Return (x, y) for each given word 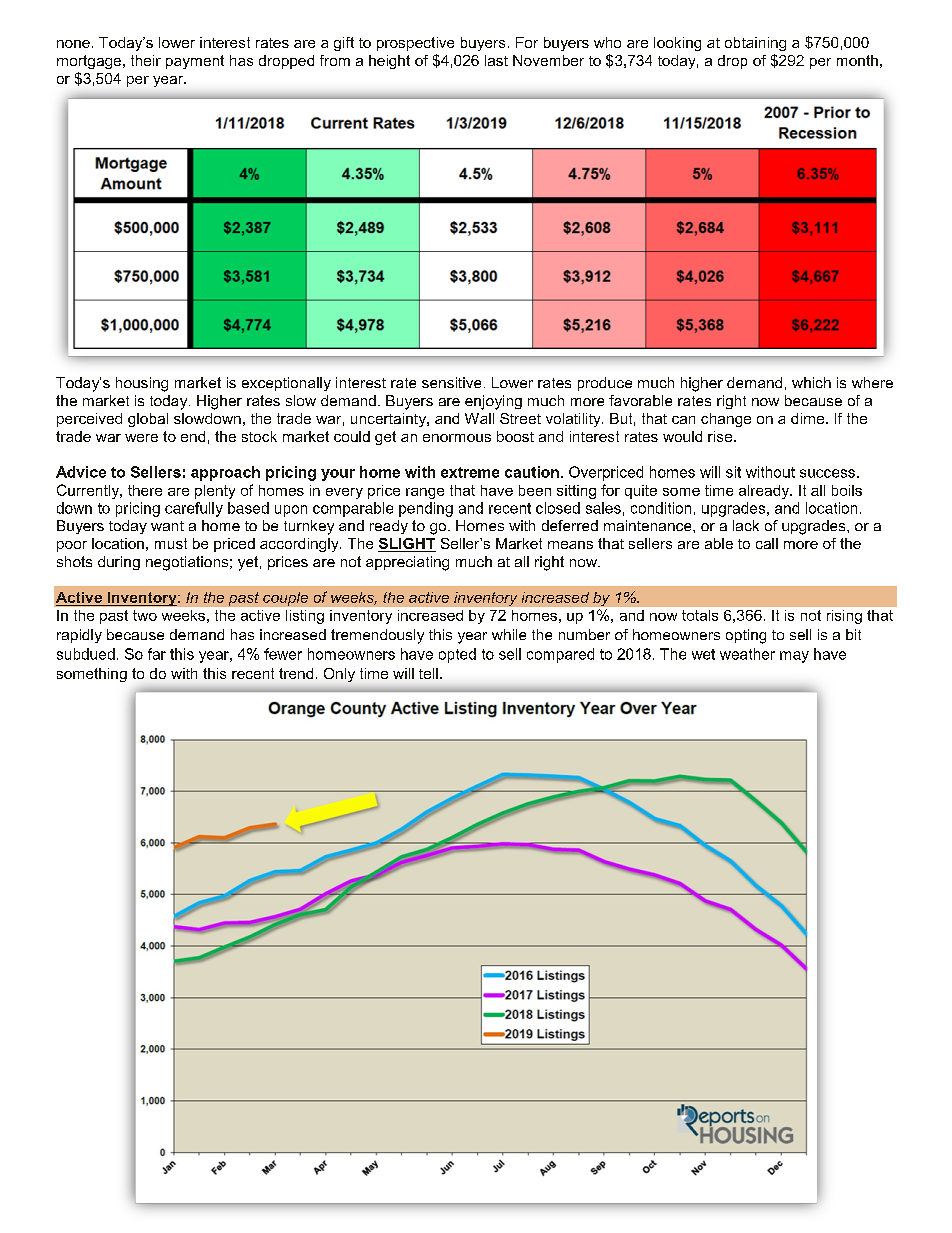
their (146, 60)
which (811, 382)
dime (809, 418)
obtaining (755, 44)
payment (195, 62)
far (157, 654)
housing (142, 384)
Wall (479, 418)
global (148, 420)
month (857, 60)
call (767, 543)
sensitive (451, 382)
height (389, 62)
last (496, 60)
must (171, 543)
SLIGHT (407, 545)
